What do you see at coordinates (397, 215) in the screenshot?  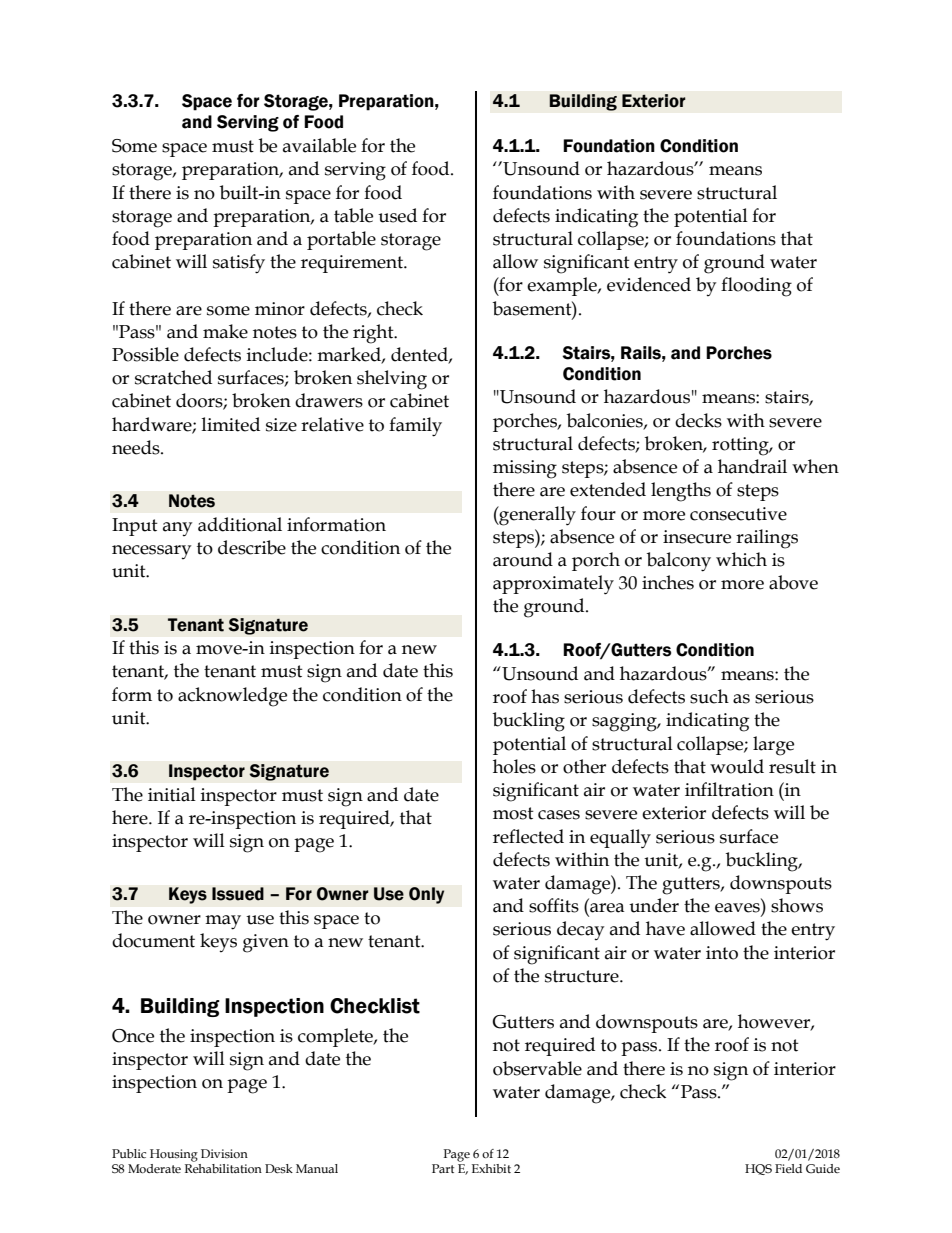 I see `used` at bounding box center [397, 215].
